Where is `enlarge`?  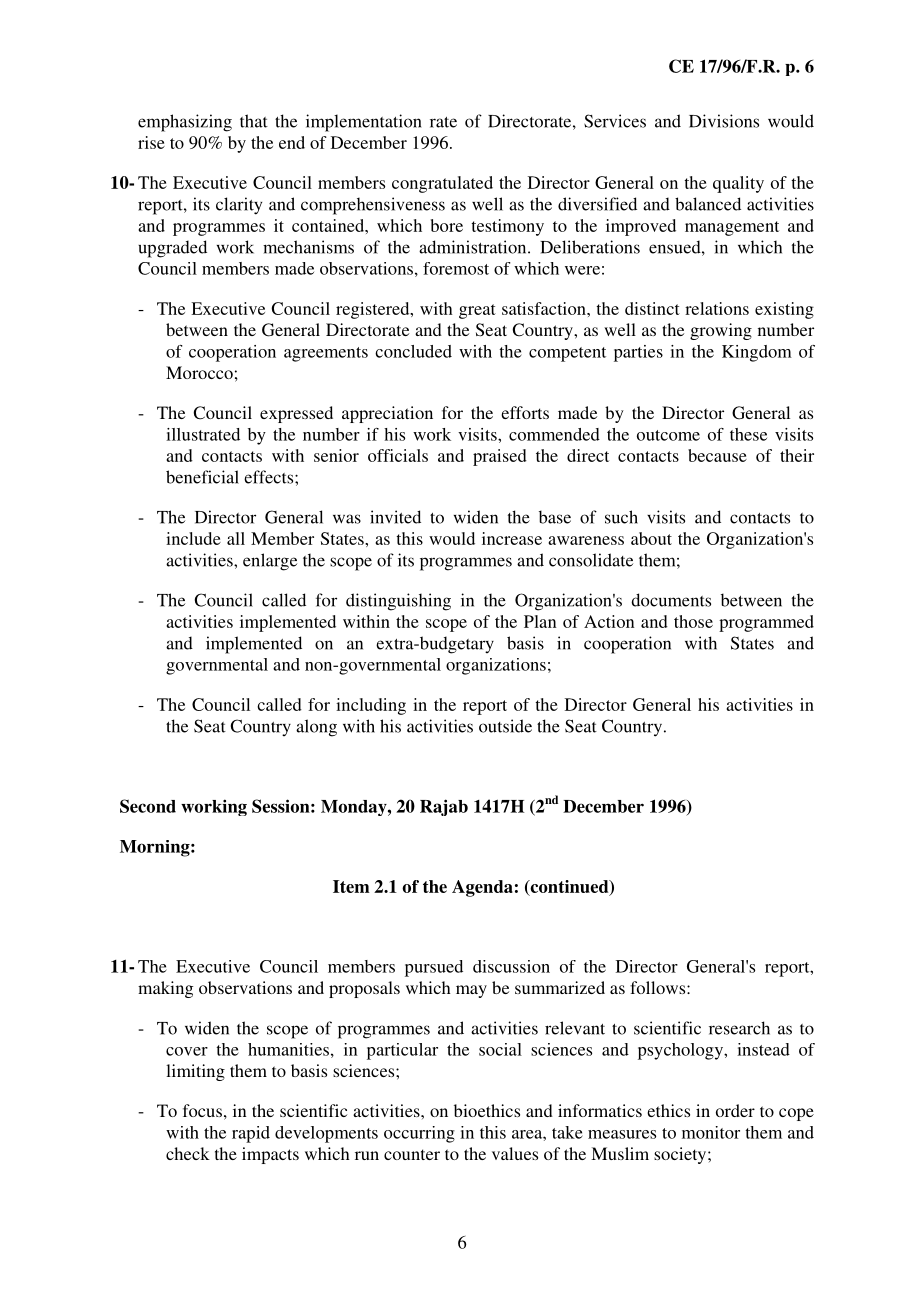
enlarge is located at coordinates (270, 562).
